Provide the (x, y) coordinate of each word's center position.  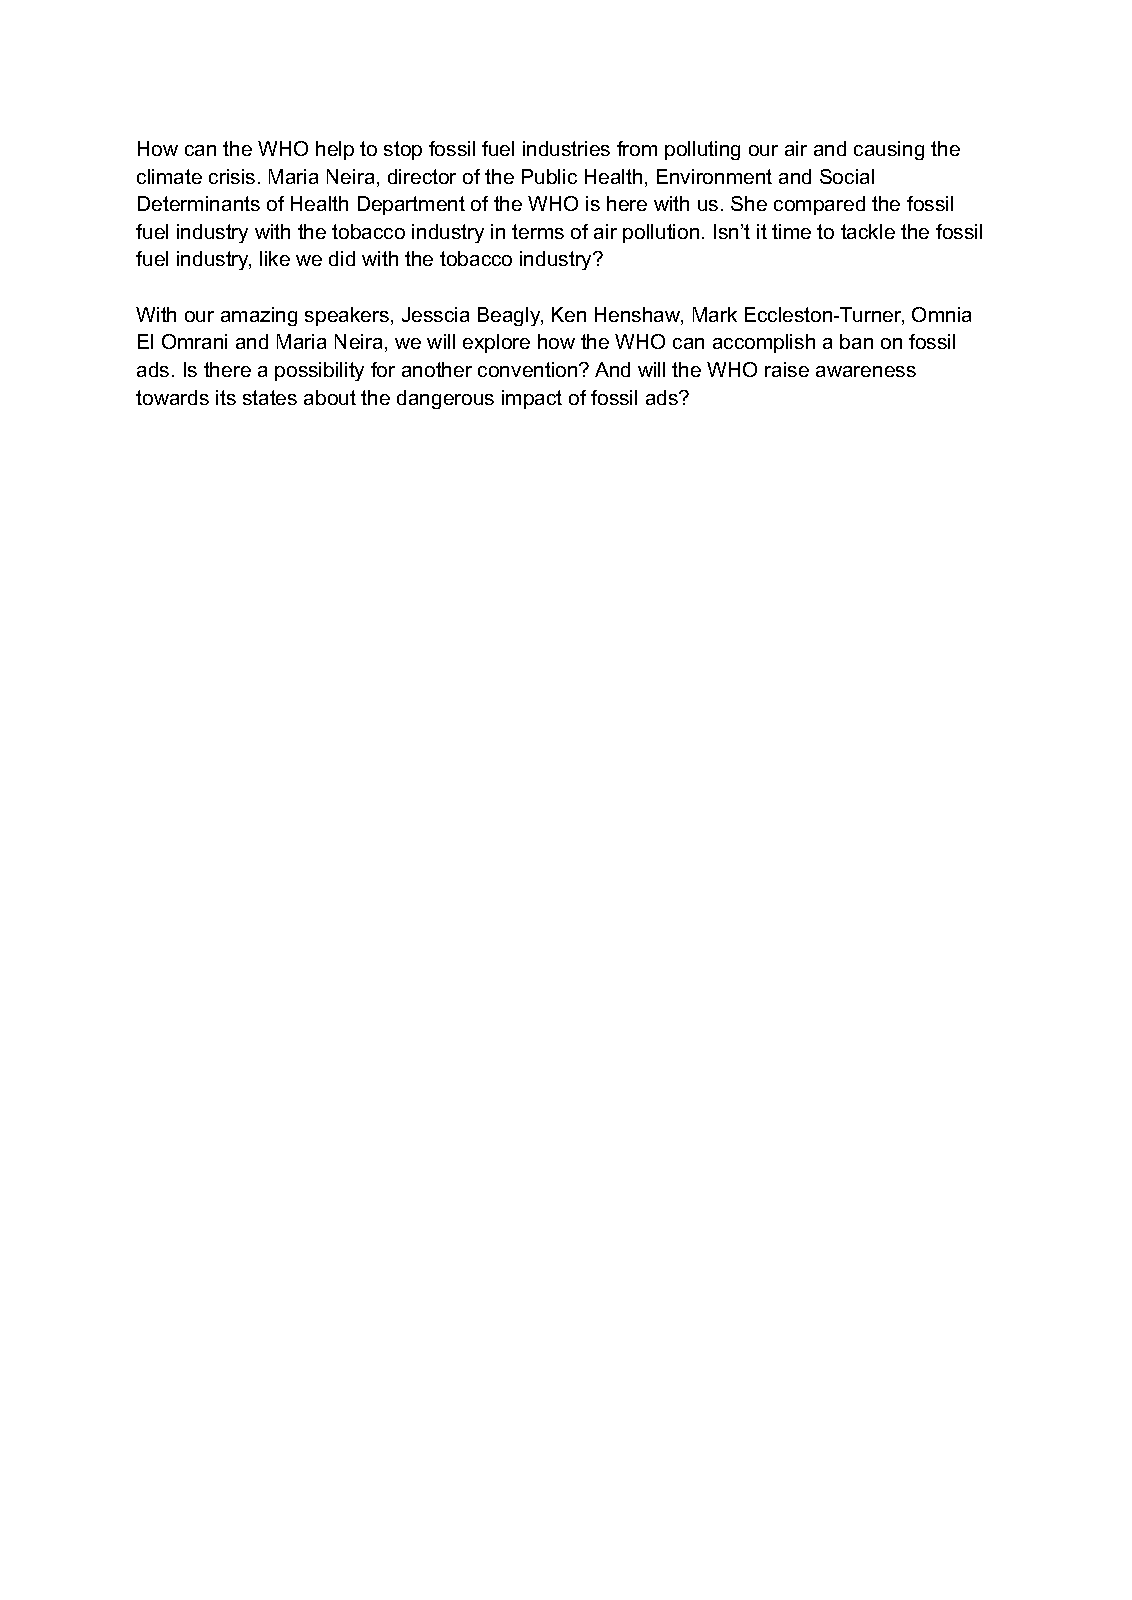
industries (566, 148)
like (275, 258)
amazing (259, 316)
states (270, 397)
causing (889, 150)
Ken (569, 314)
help (335, 150)
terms (538, 231)
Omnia (941, 314)
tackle (868, 231)
